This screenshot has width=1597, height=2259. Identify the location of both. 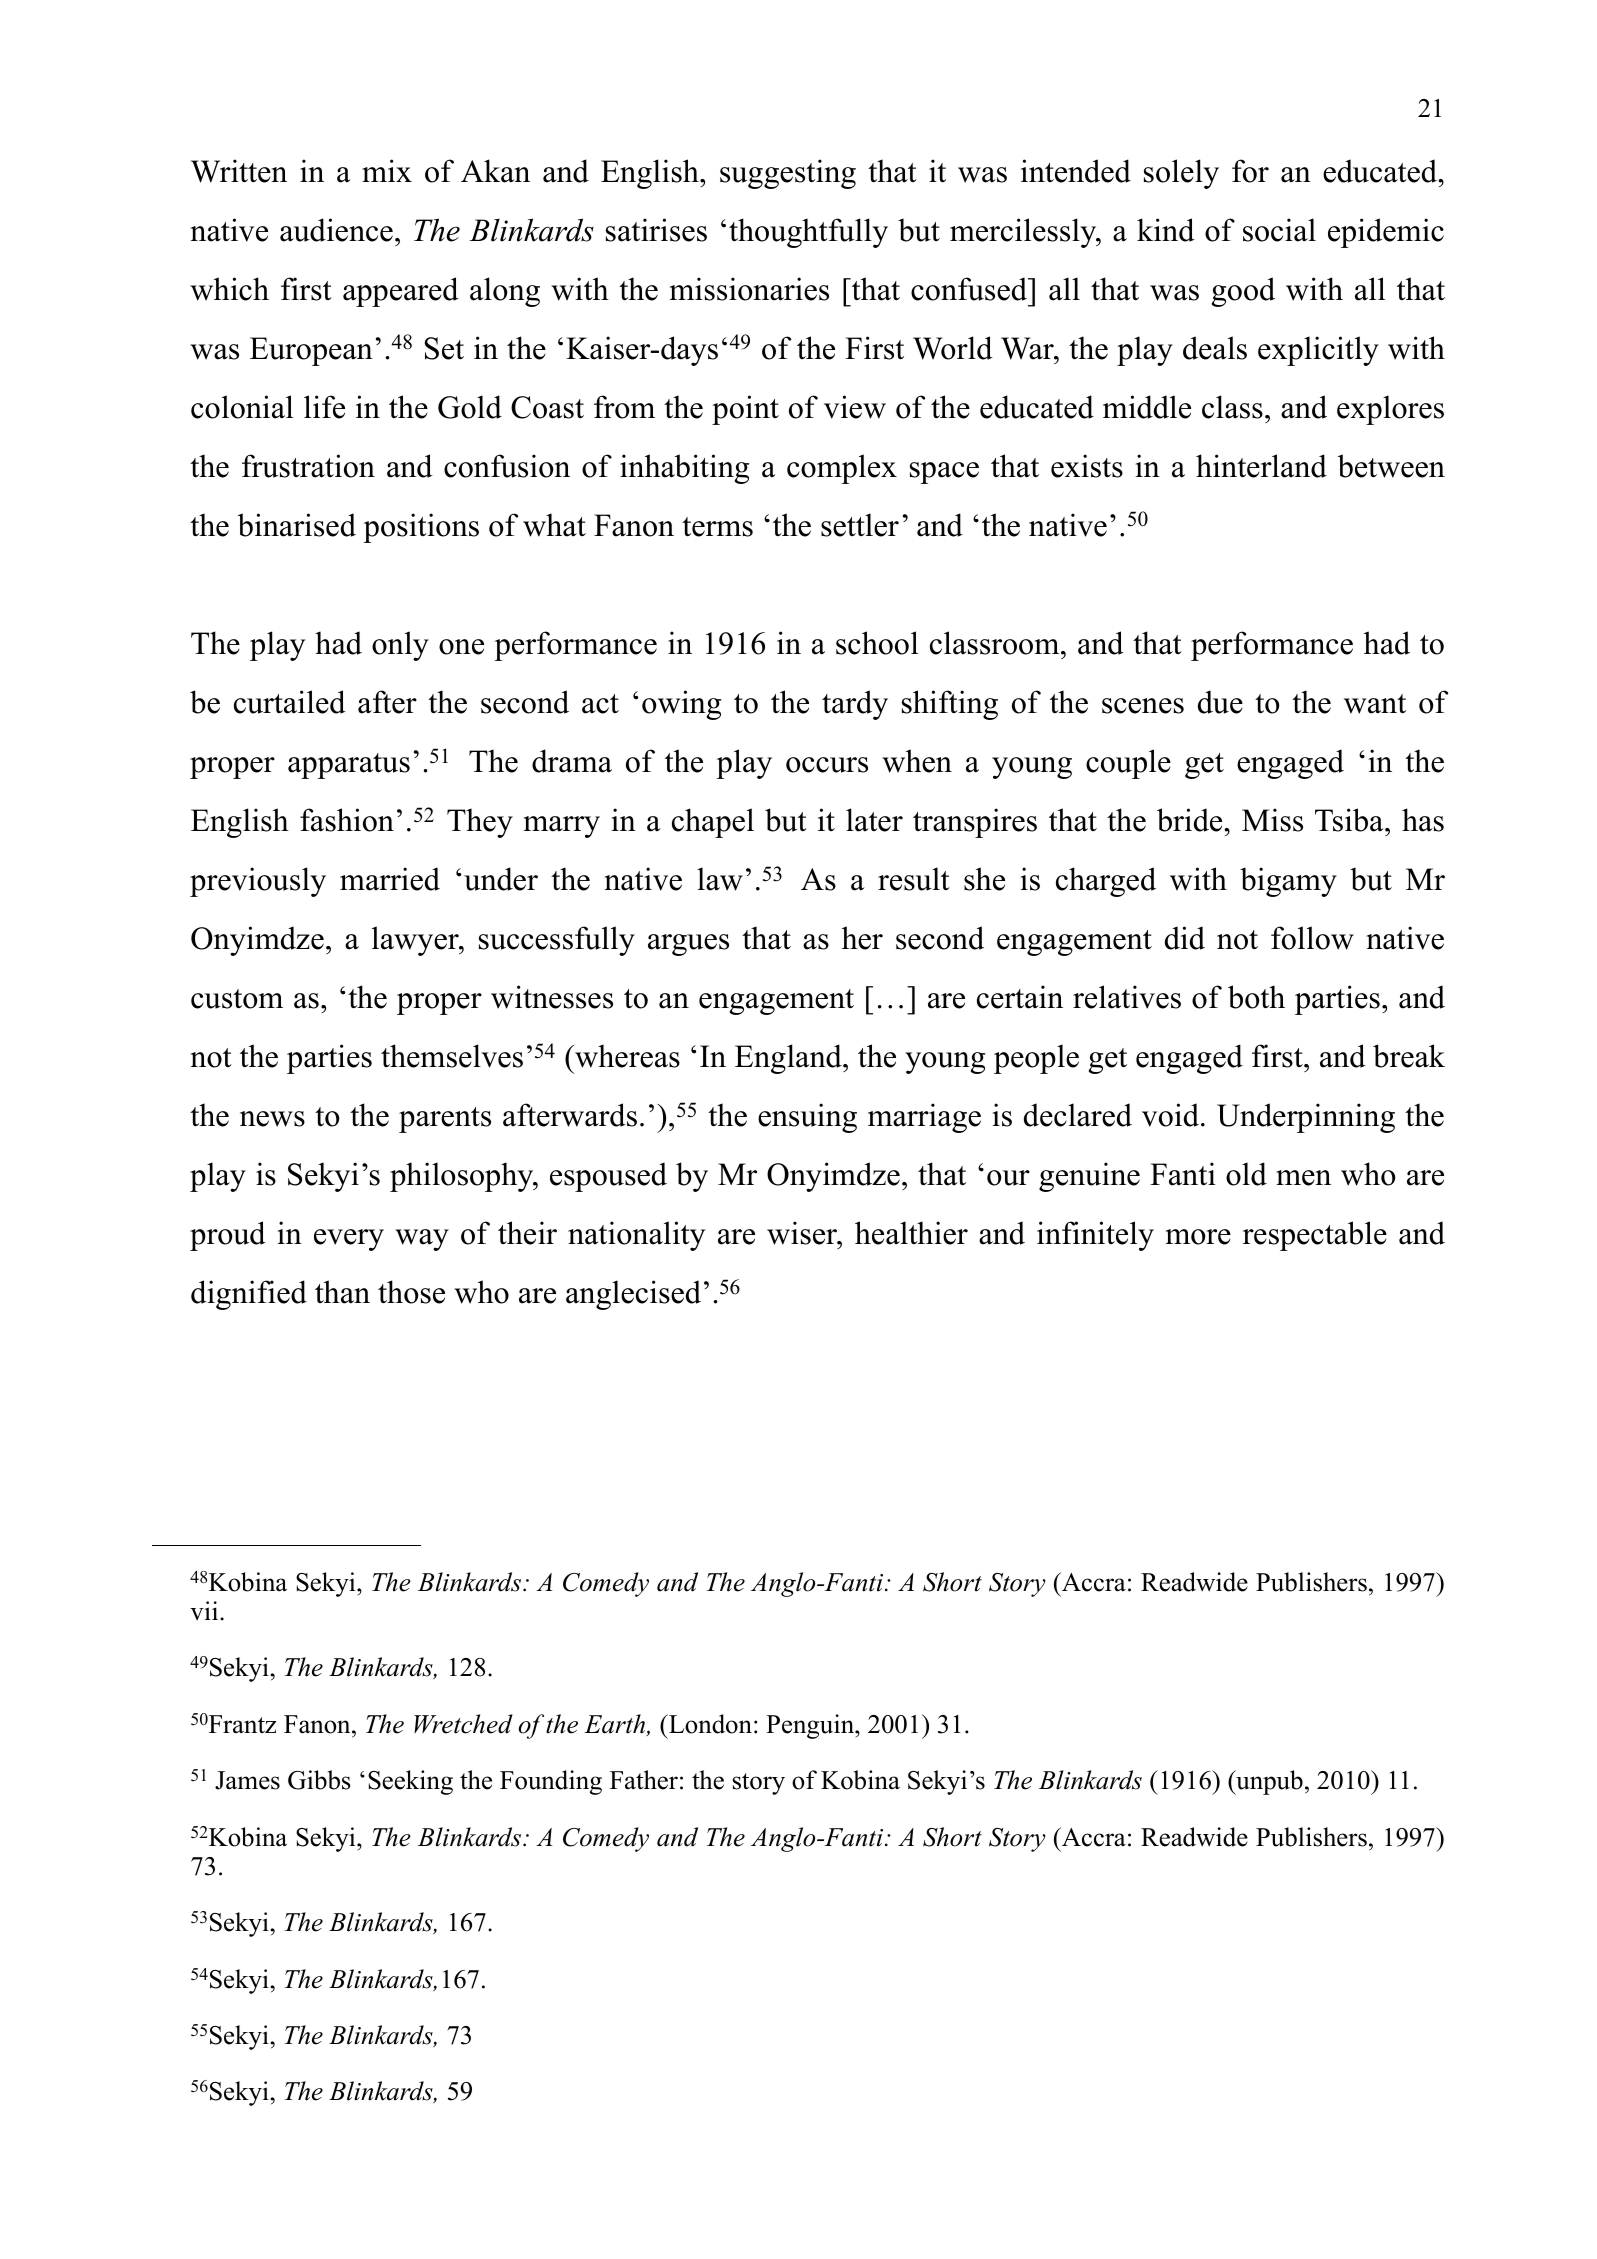
(1256, 997).
